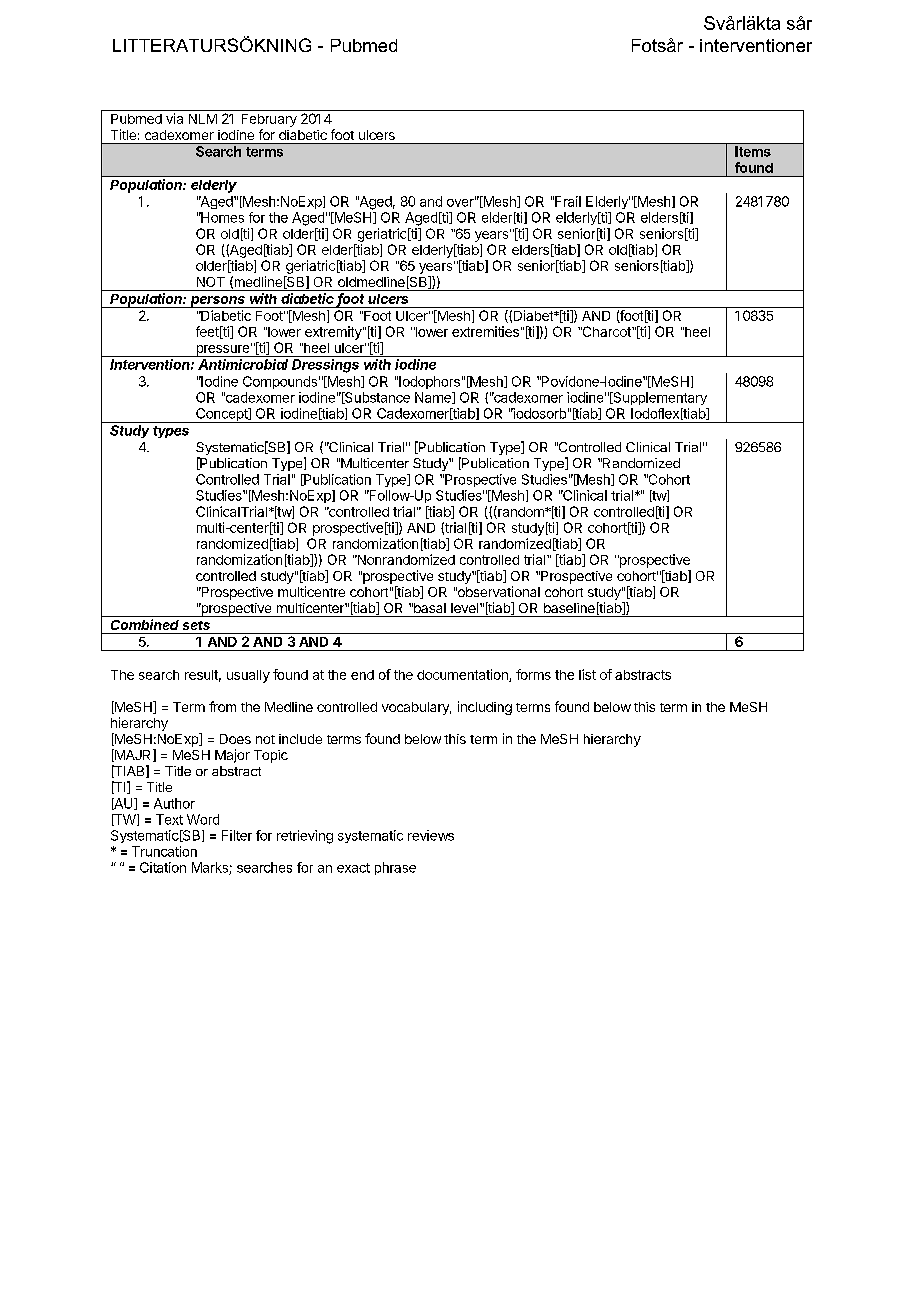 Image resolution: width=924 pixels, height=1308 pixels. Describe the element at coordinates (235, 739) in the document. I see `Does` at that location.
